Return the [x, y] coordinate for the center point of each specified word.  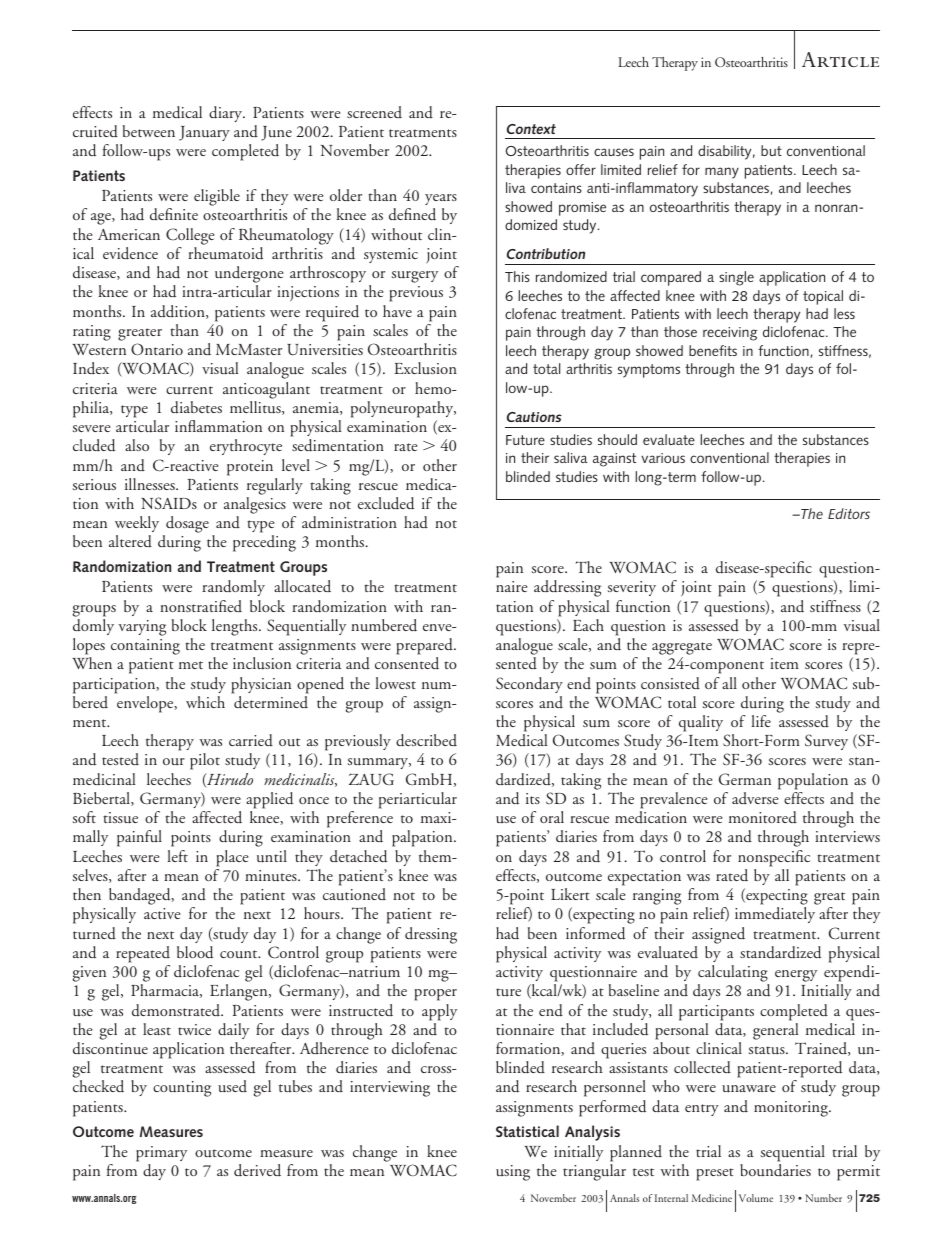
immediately [775, 915]
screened [374, 112]
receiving [730, 334]
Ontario [157, 349]
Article [840, 59]
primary [161, 1154]
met [191, 665]
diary [227, 114]
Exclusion [425, 368]
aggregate [682, 650]
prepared [425, 646]
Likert [570, 894]
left [177, 856]
